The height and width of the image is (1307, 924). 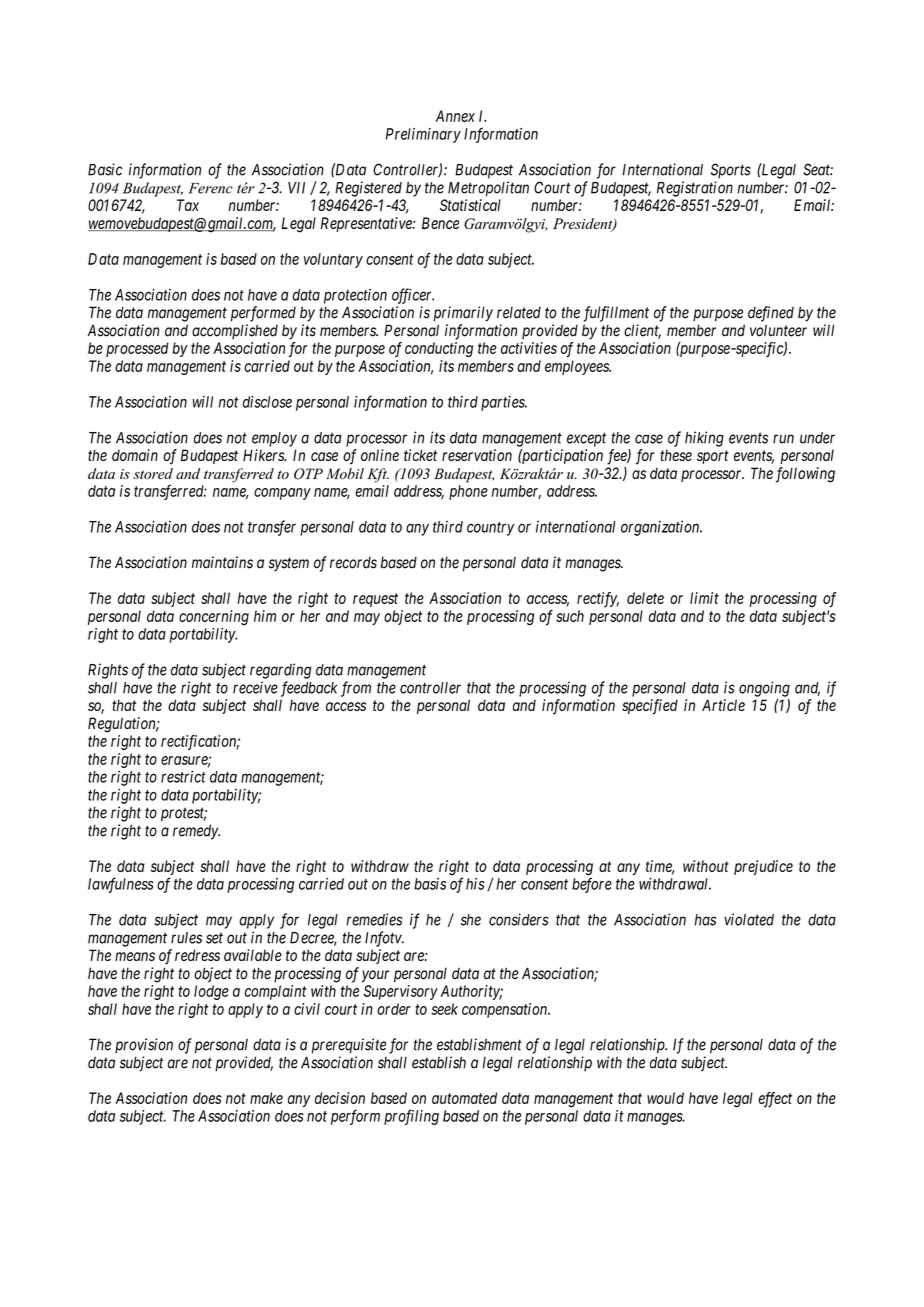 What do you see at coordinates (695, 189) in the image?
I see `Registration` at bounding box center [695, 189].
